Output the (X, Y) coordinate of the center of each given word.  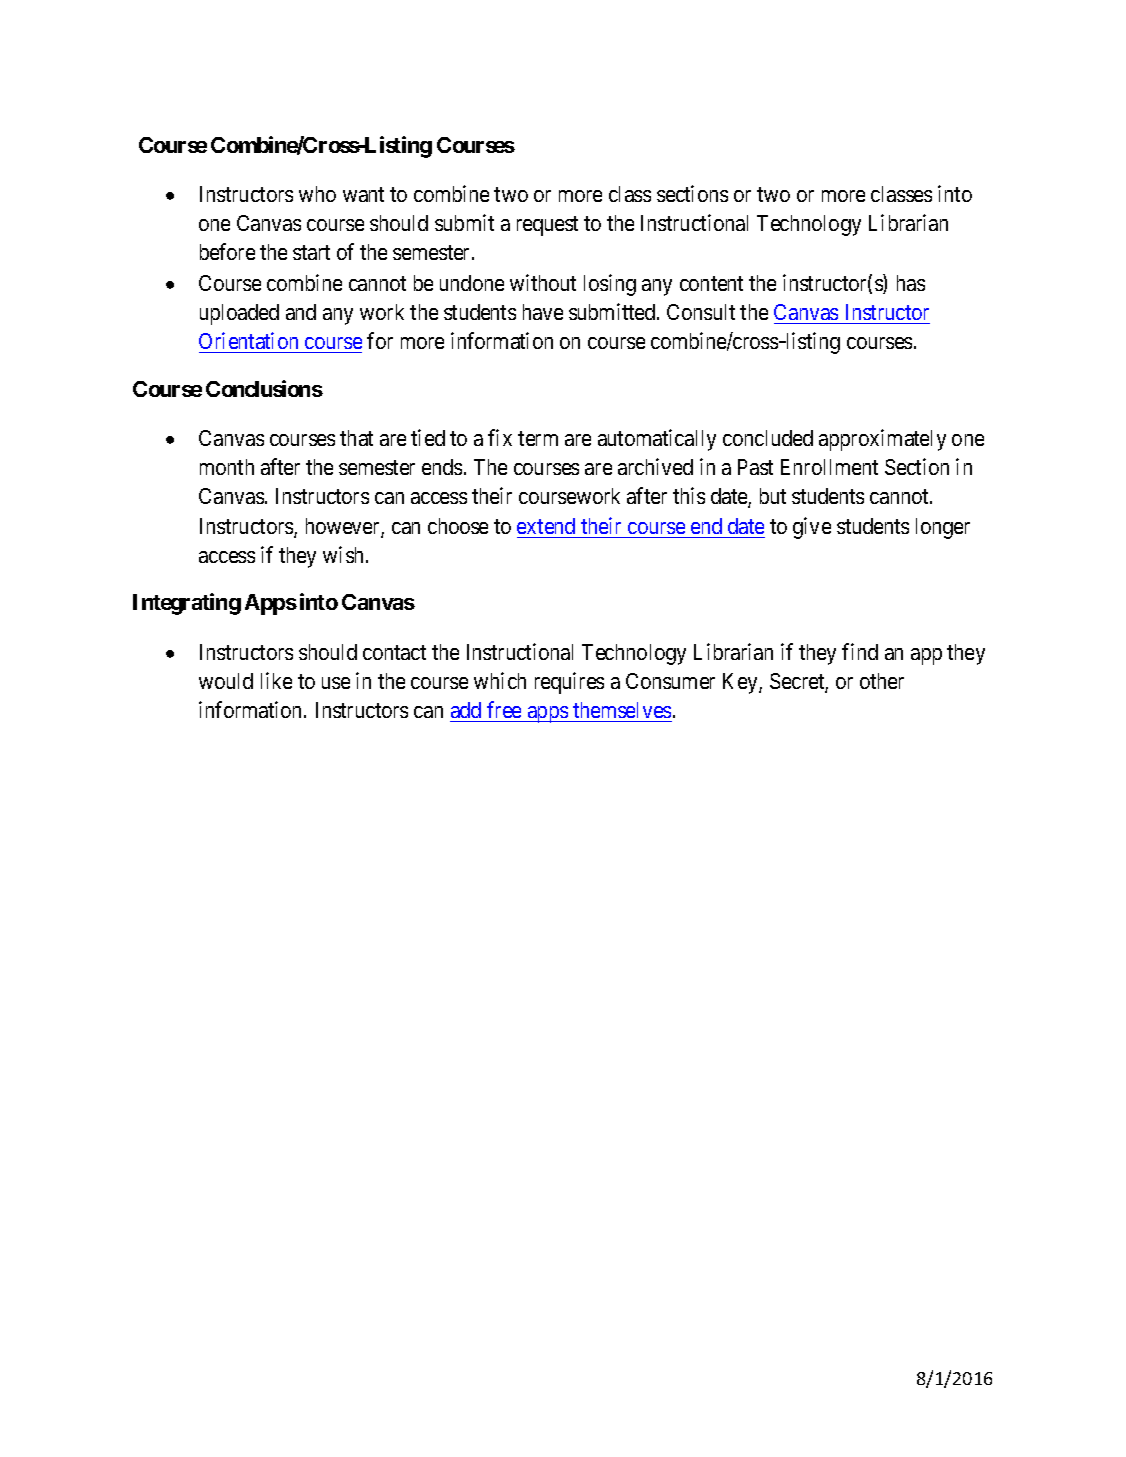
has (911, 283)
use (336, 683)
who (317, 194)
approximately (882, 440)
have (543, 312)
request (547, 226)
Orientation (248, 340)
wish (345, 554)
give (812, 528)
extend (546, 526)
